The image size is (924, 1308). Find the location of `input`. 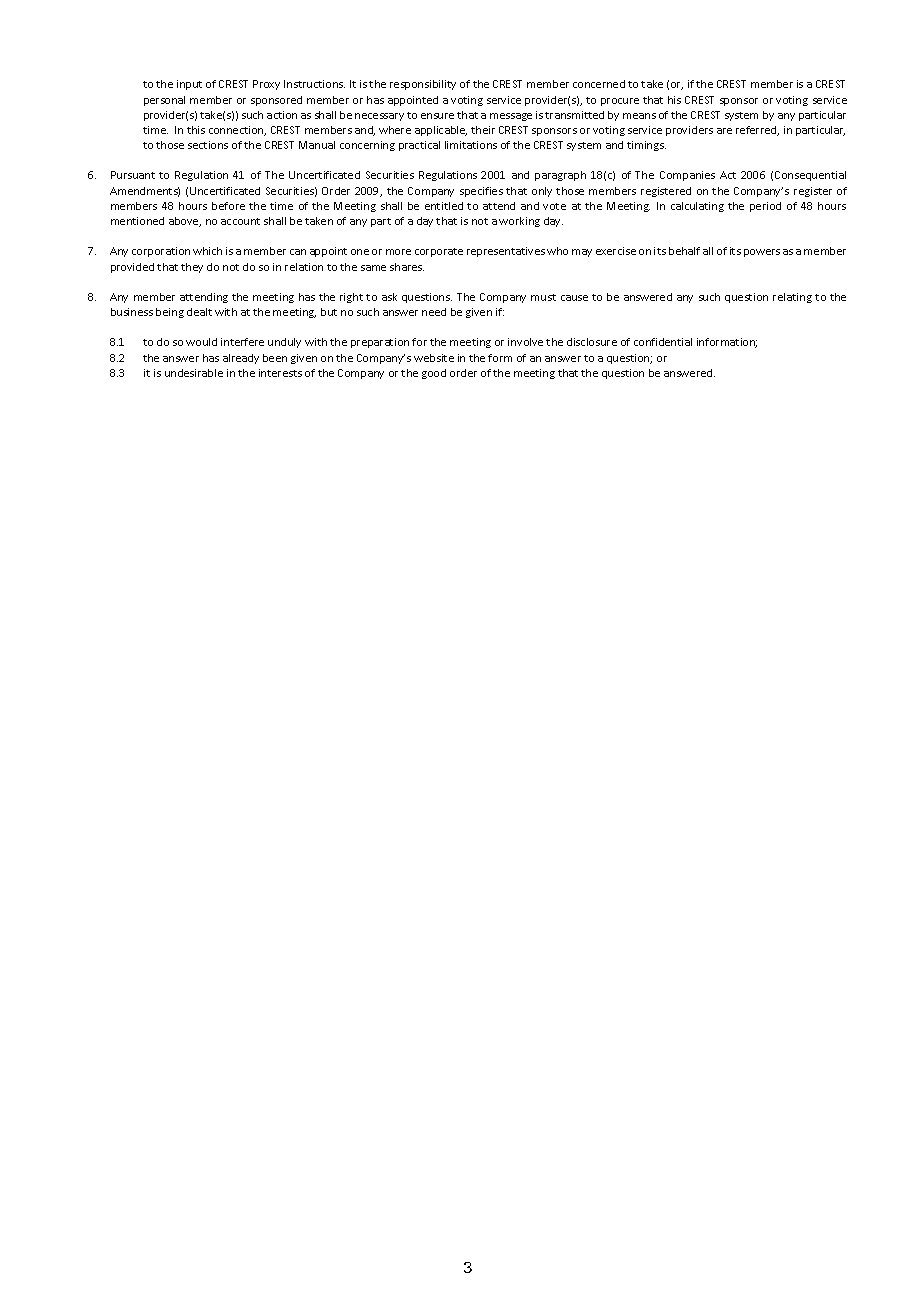

input is located at coordinates (189, 85).
